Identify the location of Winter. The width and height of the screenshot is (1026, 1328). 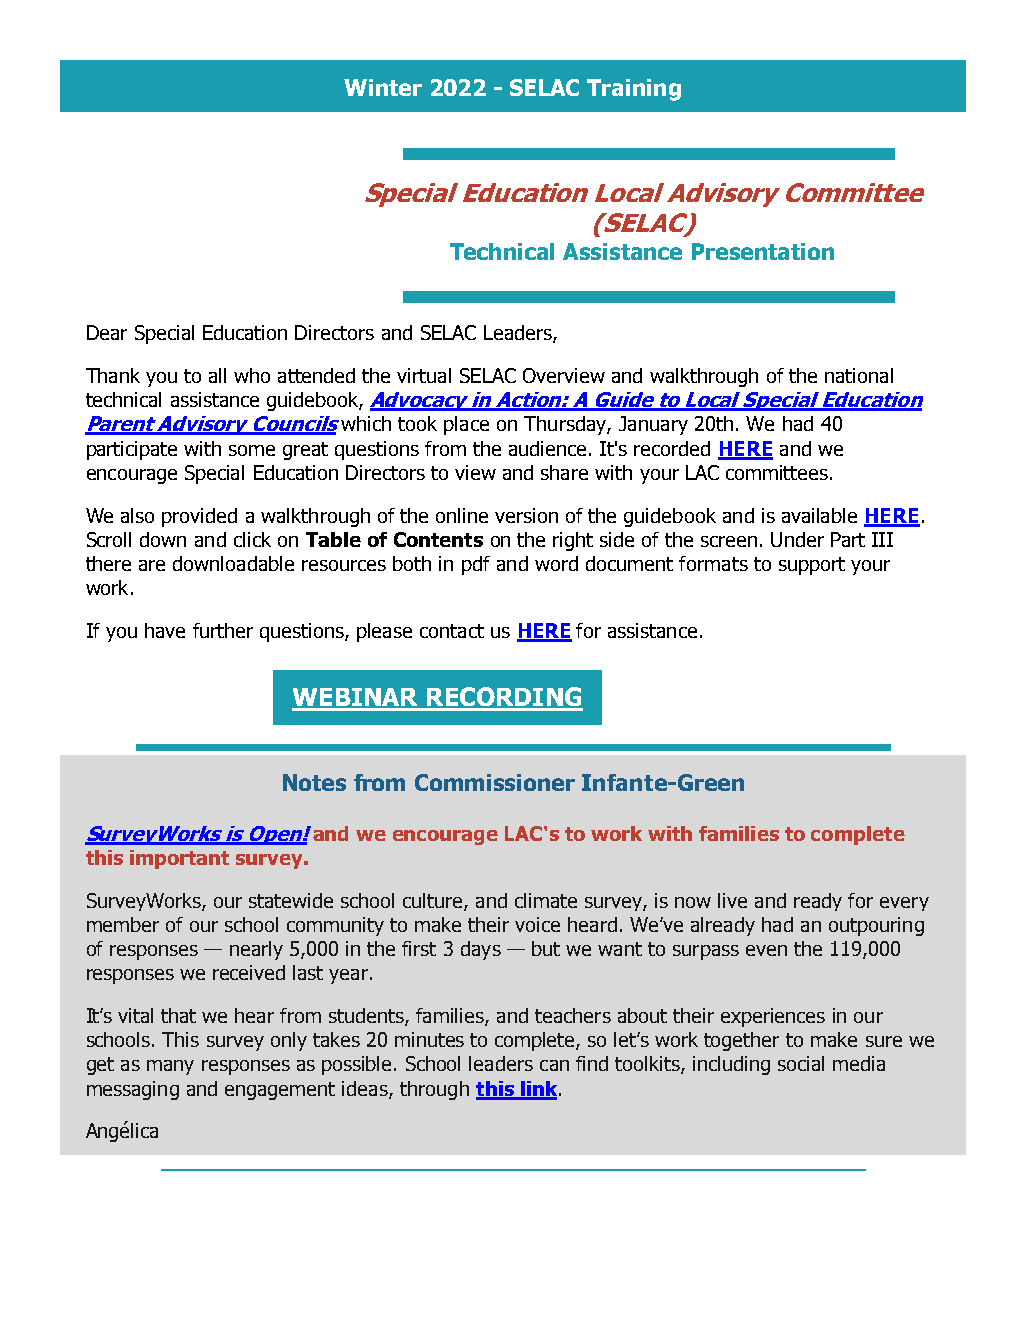
(383, 87).
